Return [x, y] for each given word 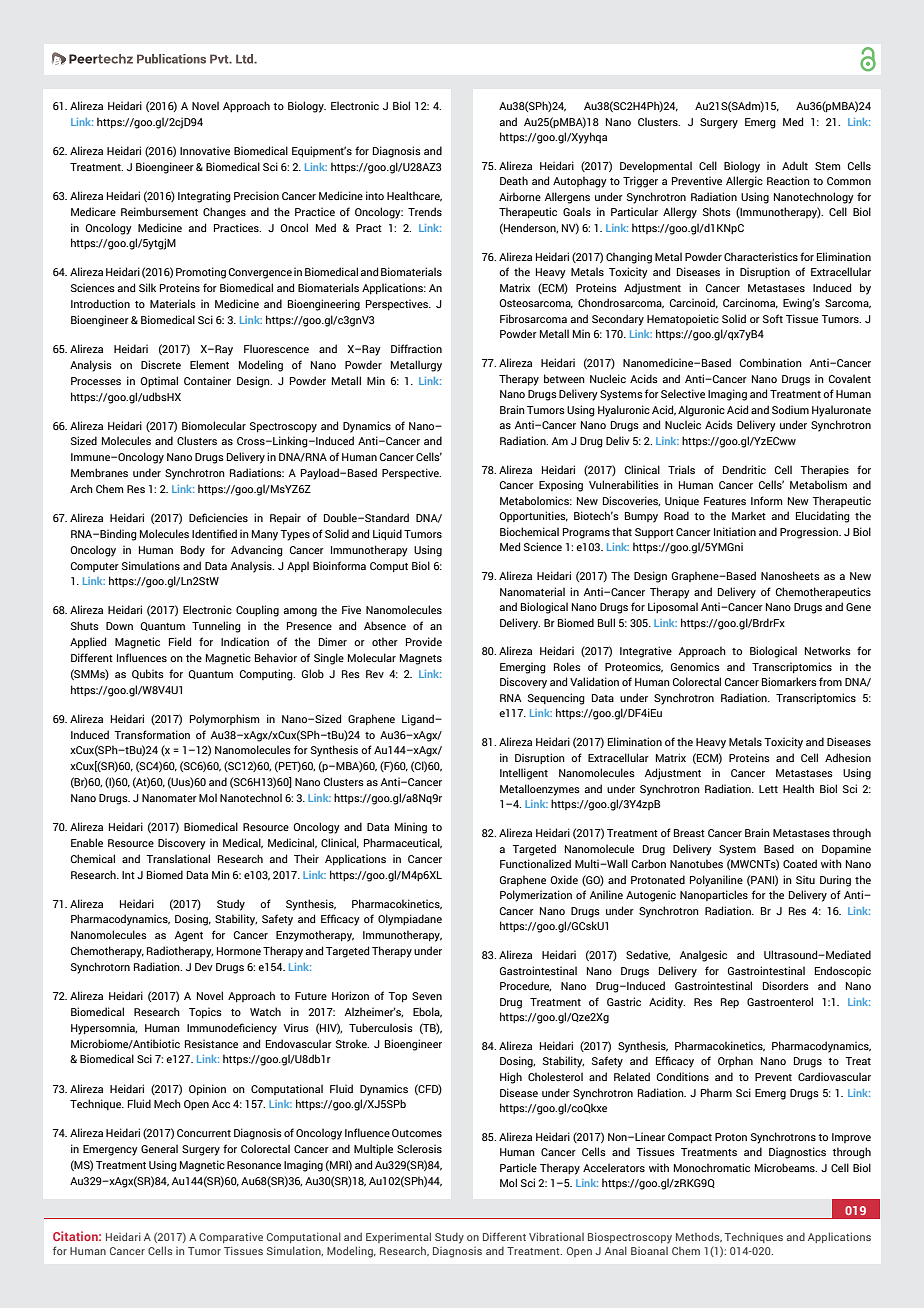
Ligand [419, 720]
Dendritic [744, 469]
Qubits [148, 674]
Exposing [561, 486]
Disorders [786, 985]
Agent [189, 936]
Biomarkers [789, 681]
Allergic [744, 182]
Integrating [204, 197]
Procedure [525, 986]
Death [514, 180]
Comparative [231, 1237]
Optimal [159, 381]
